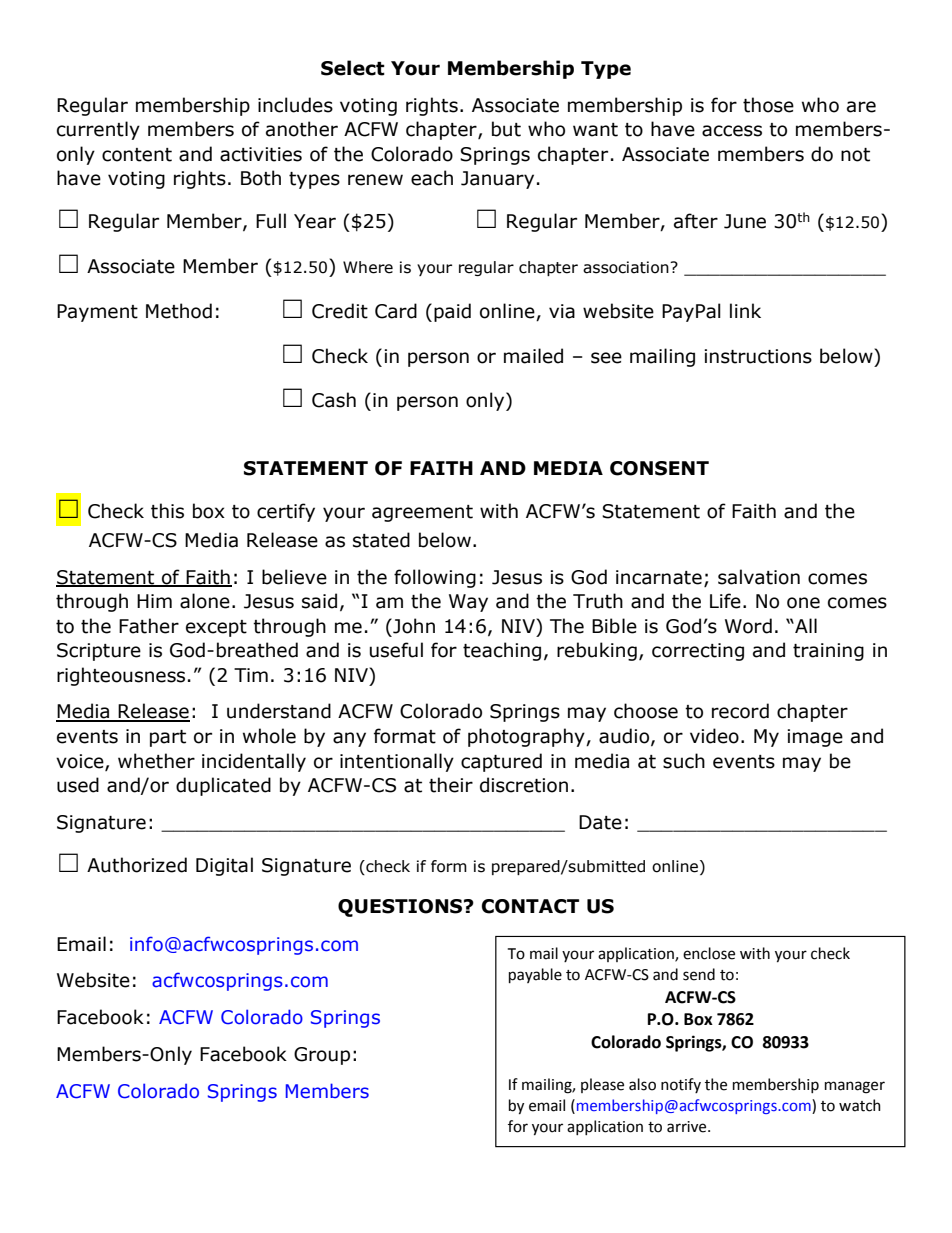 The image size is (952, 1233). I want to click on Way, so click(468, 603).
